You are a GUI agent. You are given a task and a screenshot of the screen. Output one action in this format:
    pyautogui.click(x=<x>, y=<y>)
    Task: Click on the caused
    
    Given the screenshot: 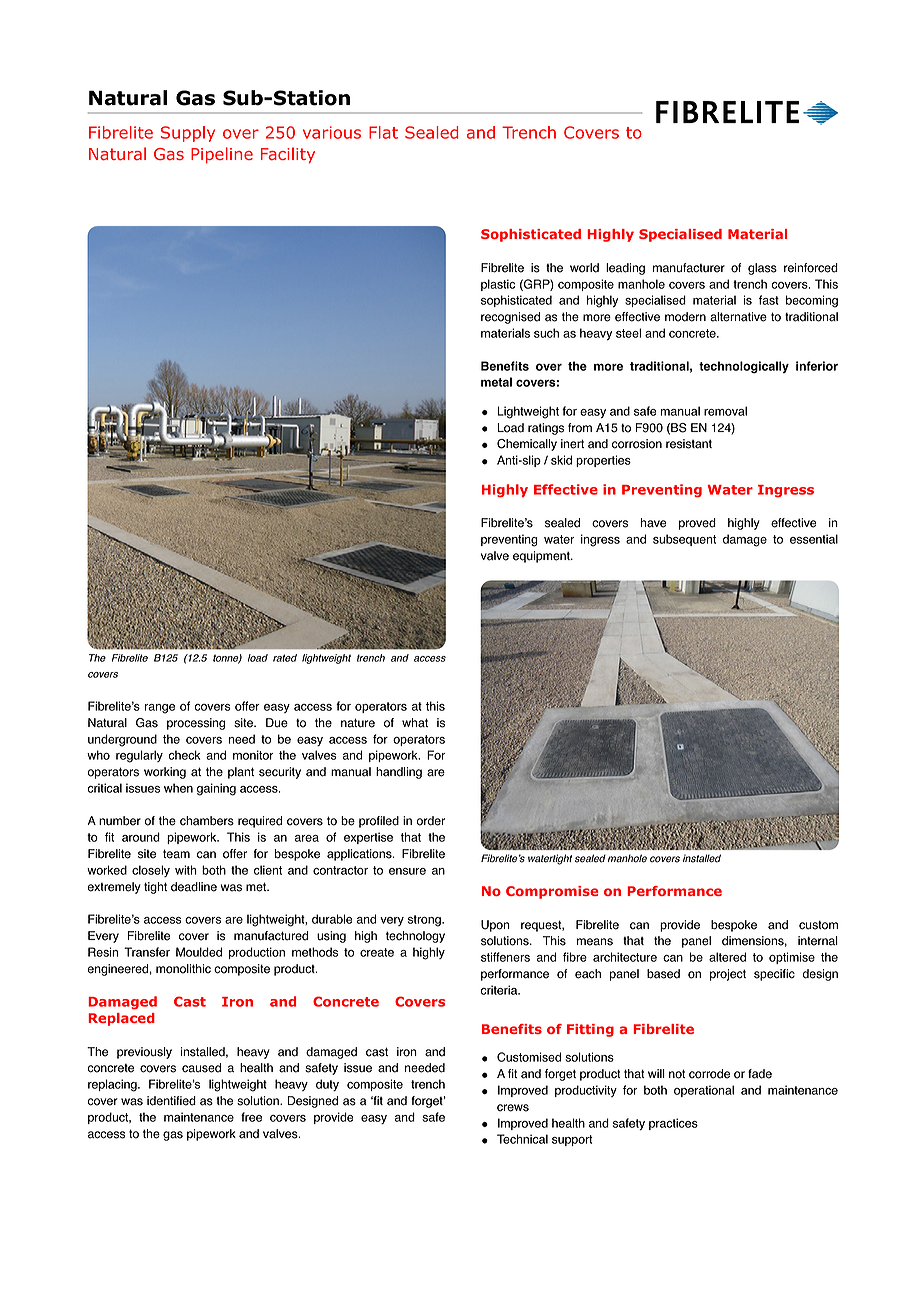 What is the action you would take?
    pyautogui.click(x=201, y=1068)
